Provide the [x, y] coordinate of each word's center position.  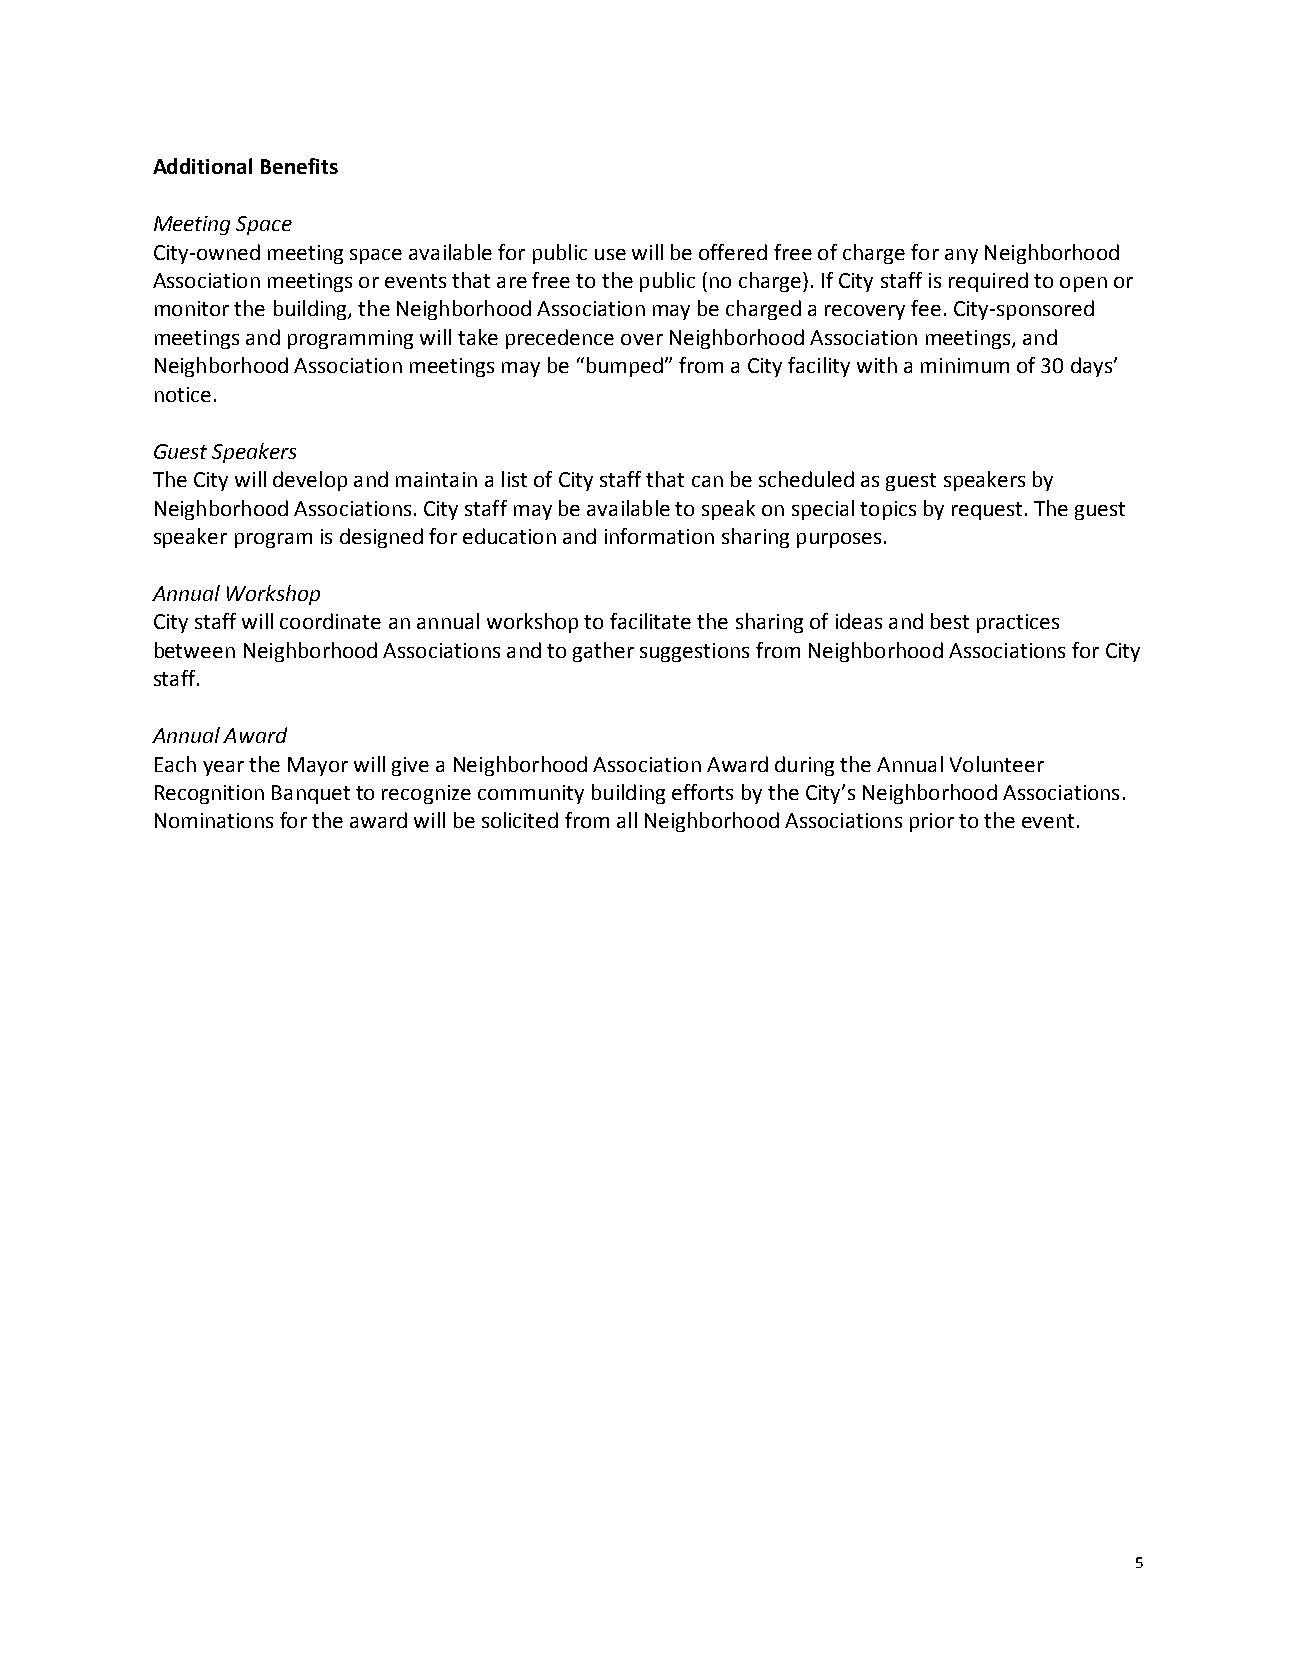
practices [1018, 623]
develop [310, 481]
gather [603, 652]
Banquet [311, 794]
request [987, 511]
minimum [965, 365]
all [627, 820]
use [610, 254]
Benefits [299, 166]
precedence [560, 339]
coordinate [330, 621]
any [961, 256]
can [707, 481]
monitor [192, 308]
